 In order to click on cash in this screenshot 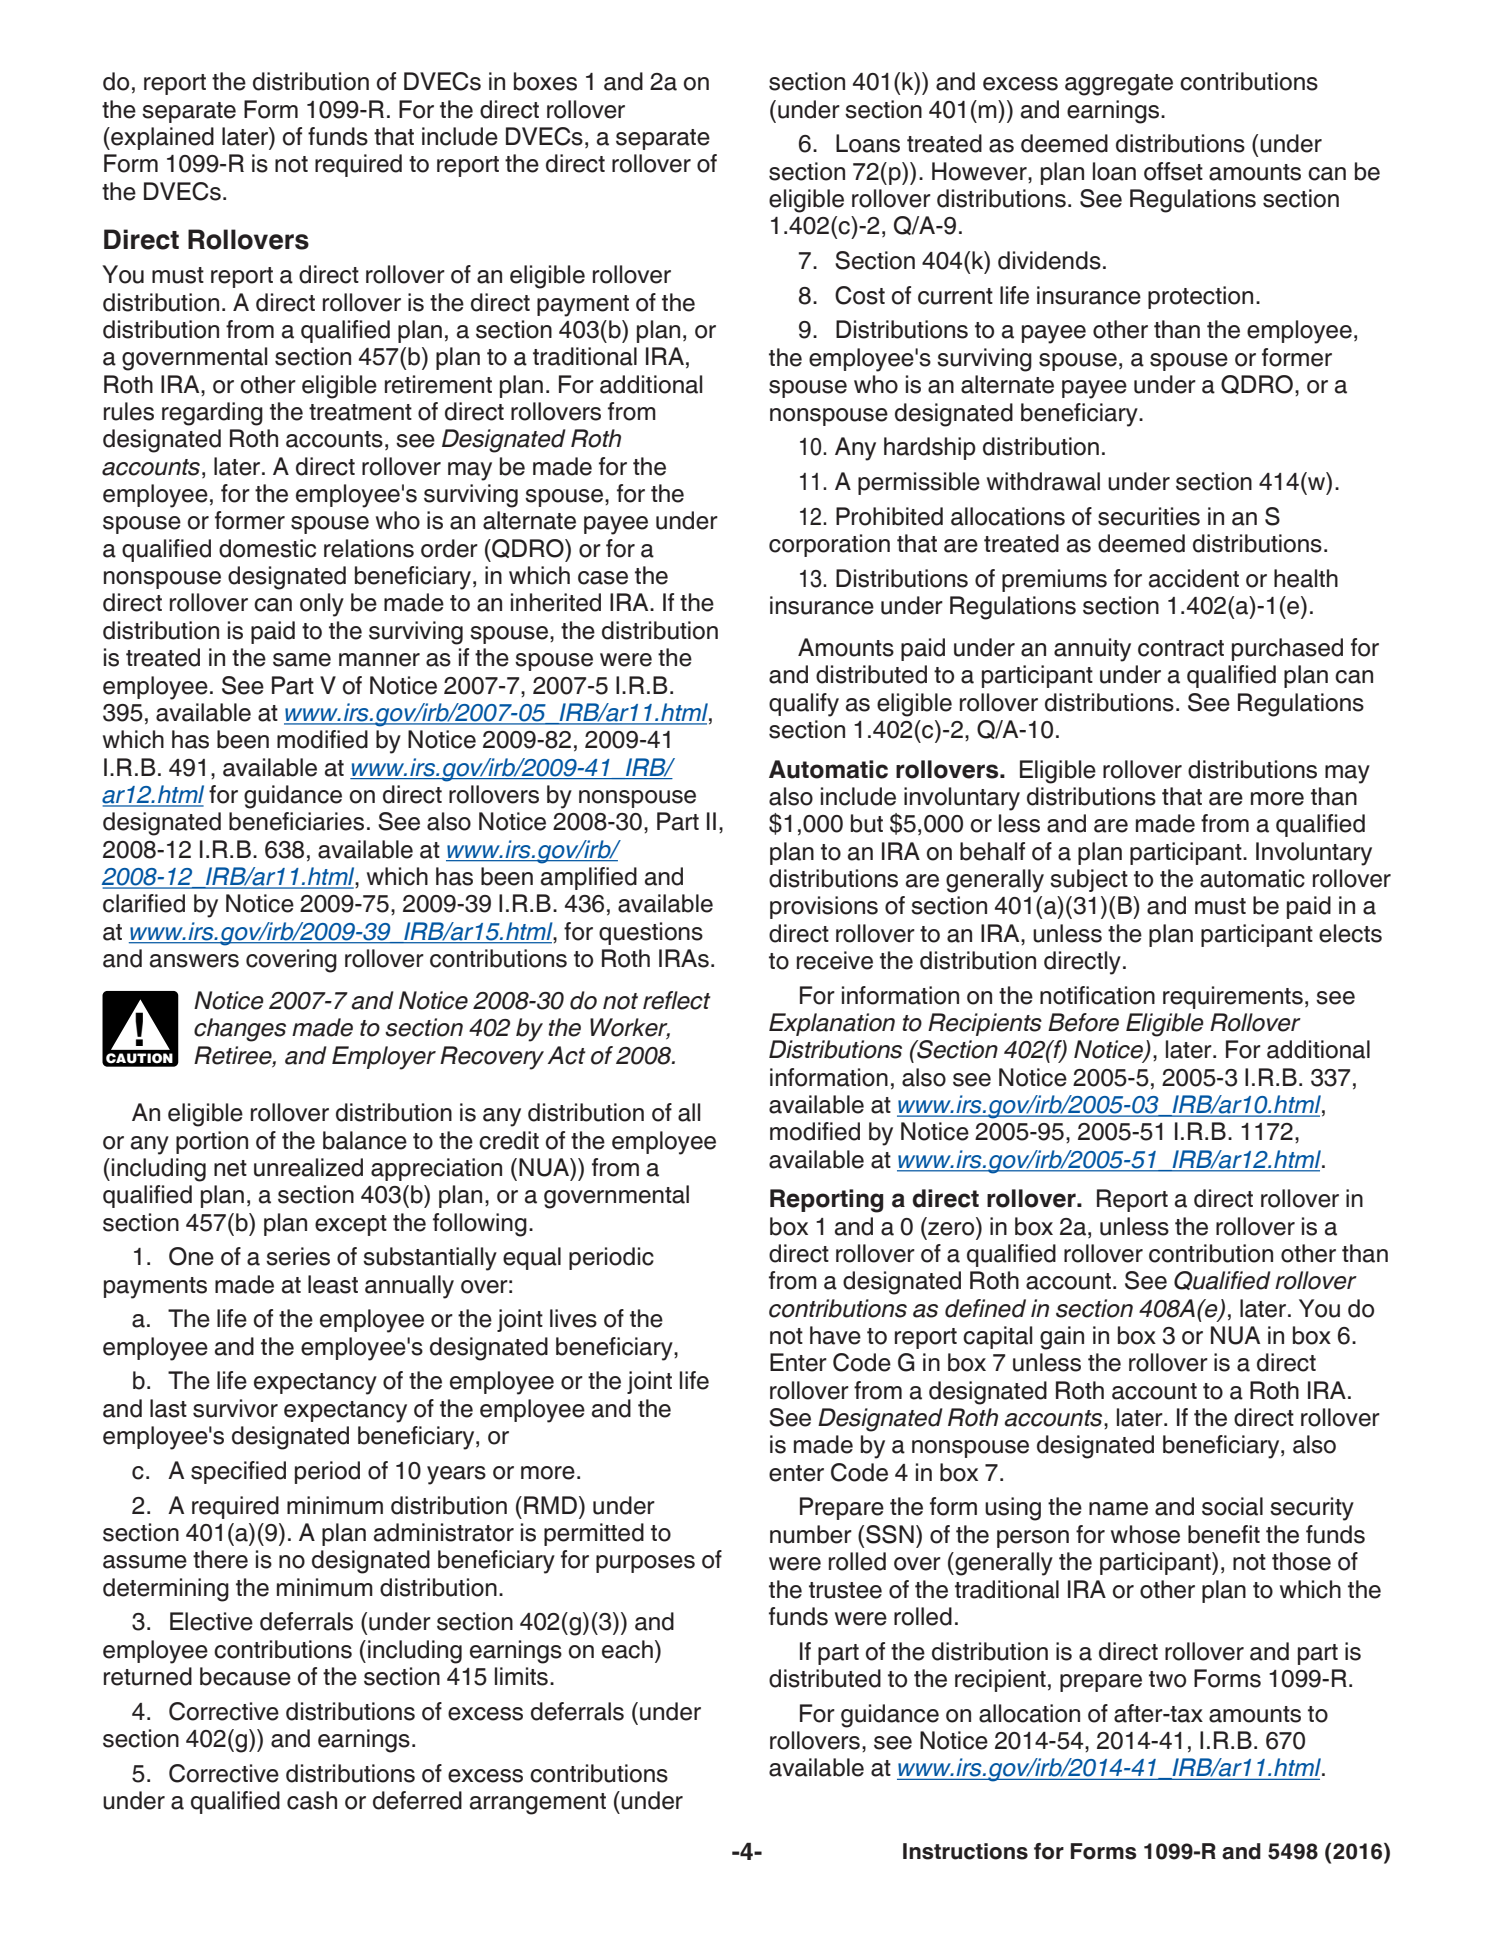, I will do `click(312, 1800)`.
